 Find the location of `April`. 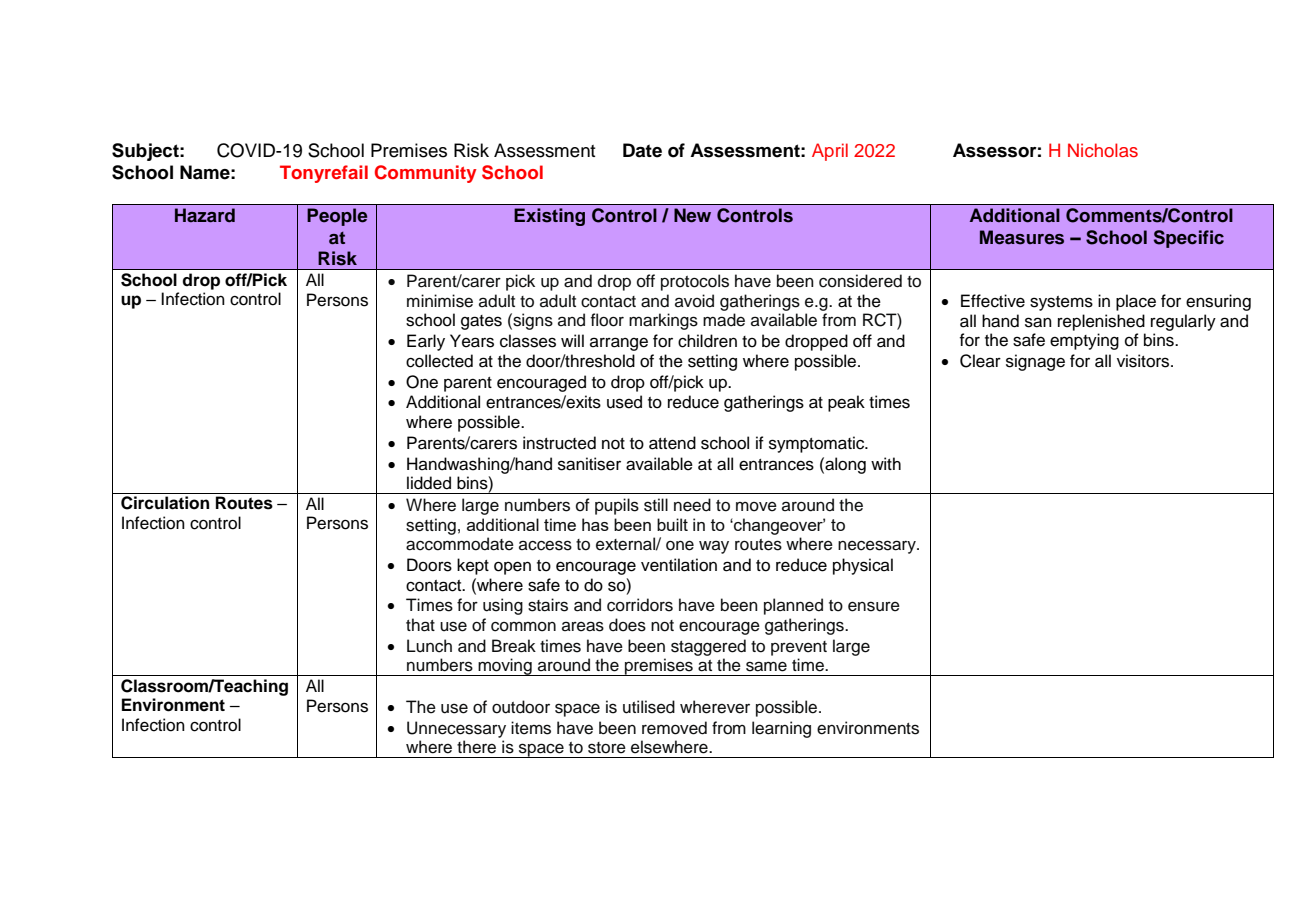

April is located at coordinates (830, 152).
